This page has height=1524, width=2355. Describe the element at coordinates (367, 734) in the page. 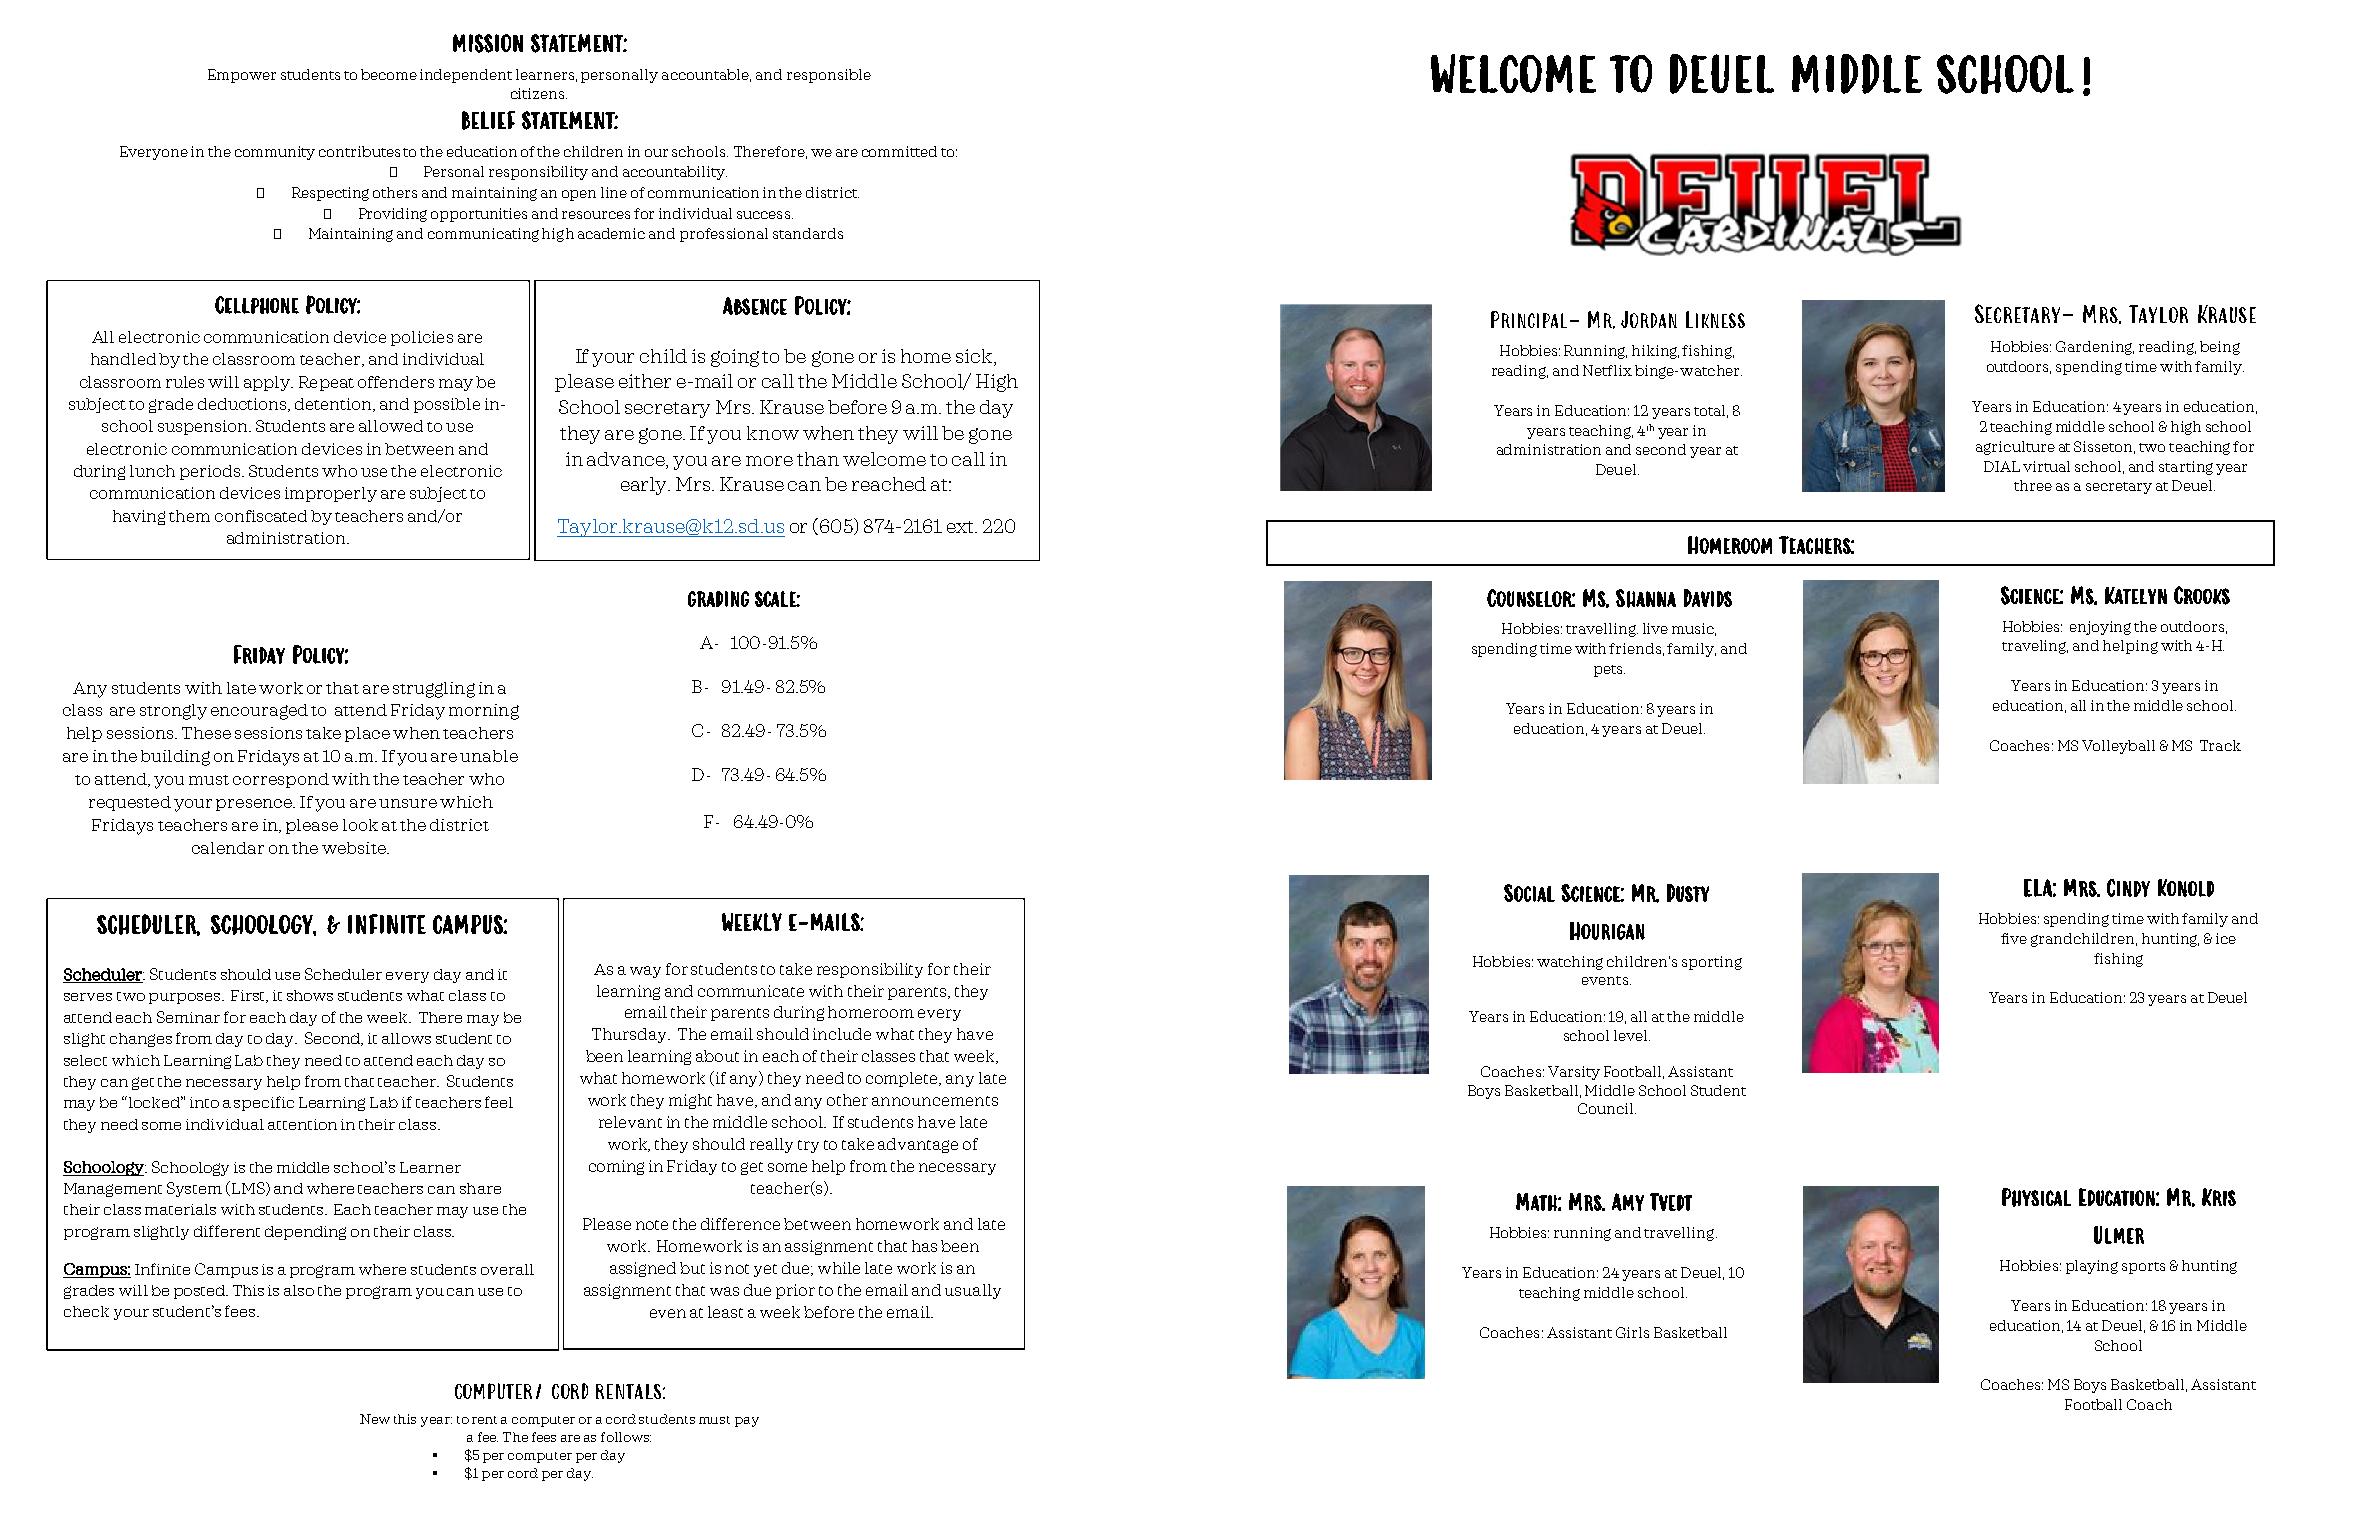

I see `place` at that location.
